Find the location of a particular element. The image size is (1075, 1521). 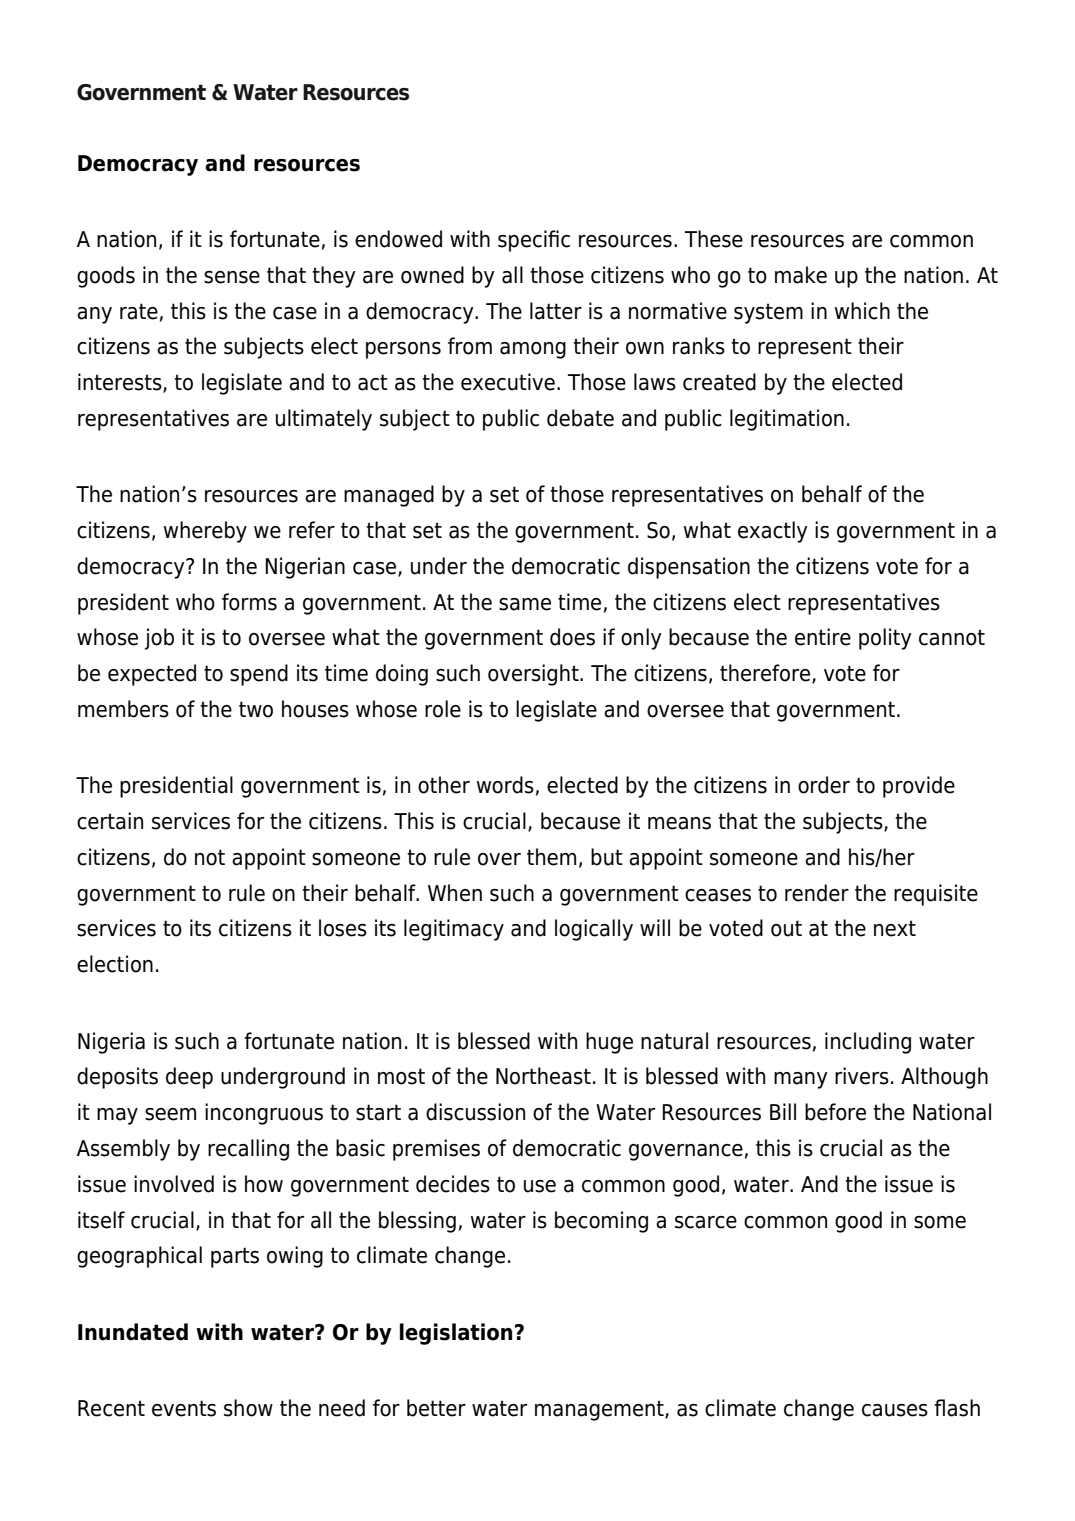

make is located at coordinates (801, 275).
